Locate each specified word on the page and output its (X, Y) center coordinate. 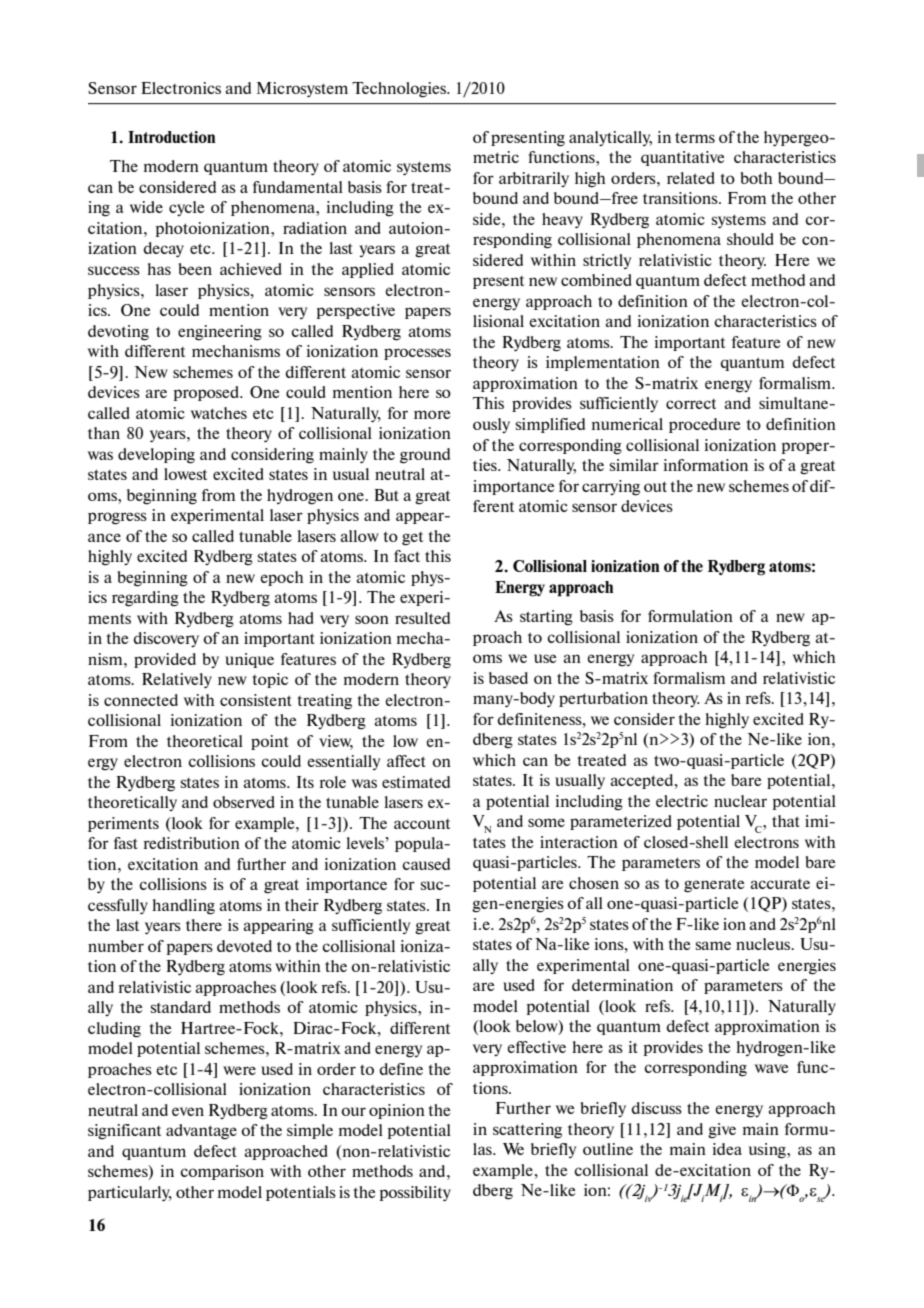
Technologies (400, 90)
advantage (201, 1132)
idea (727, 1149)
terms (695, 137)
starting (546, 618)
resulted (422, 618)
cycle (186, 208)
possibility (415, 1193)
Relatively (177, 680)
